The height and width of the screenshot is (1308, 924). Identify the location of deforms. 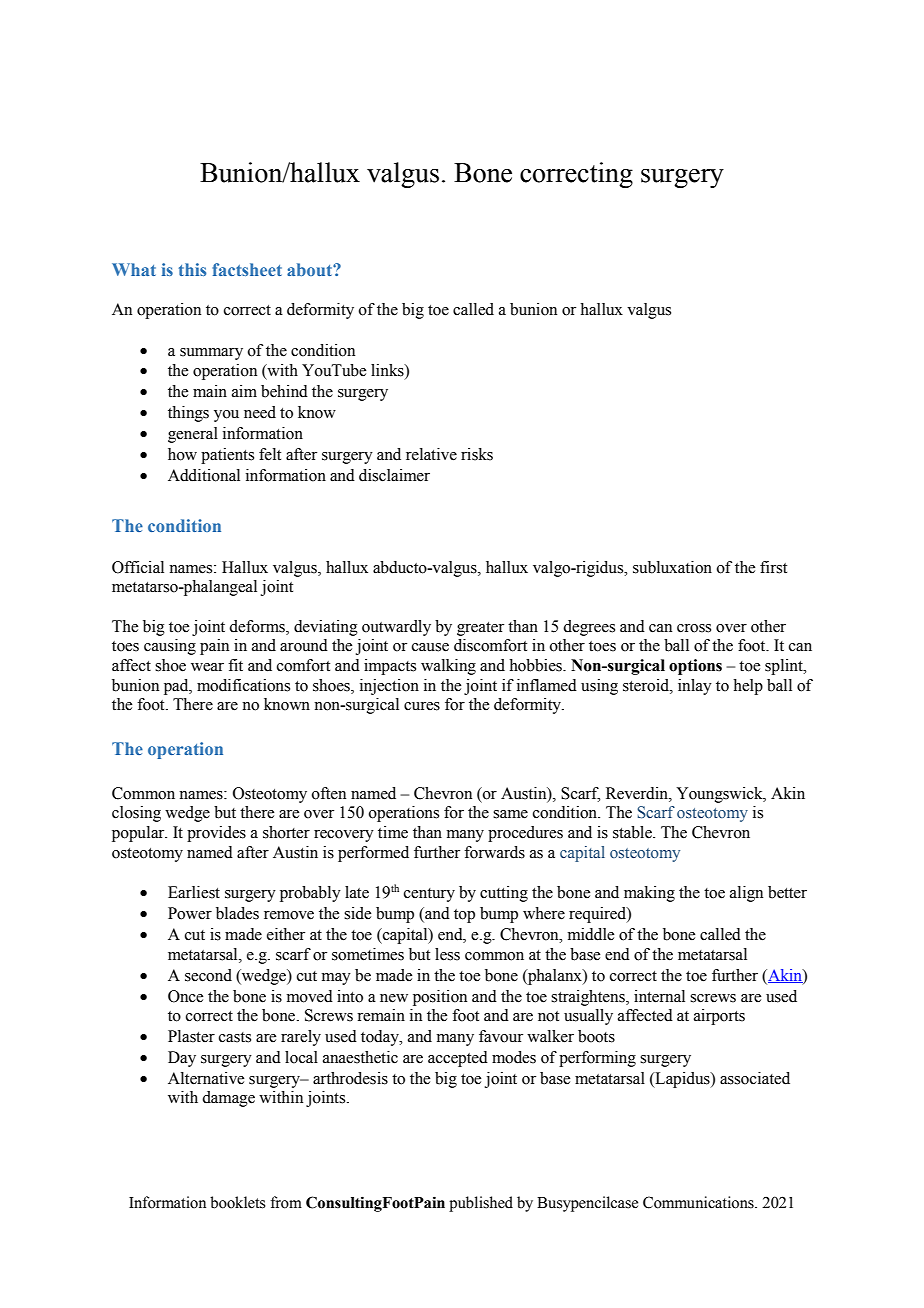
(258, 626).
